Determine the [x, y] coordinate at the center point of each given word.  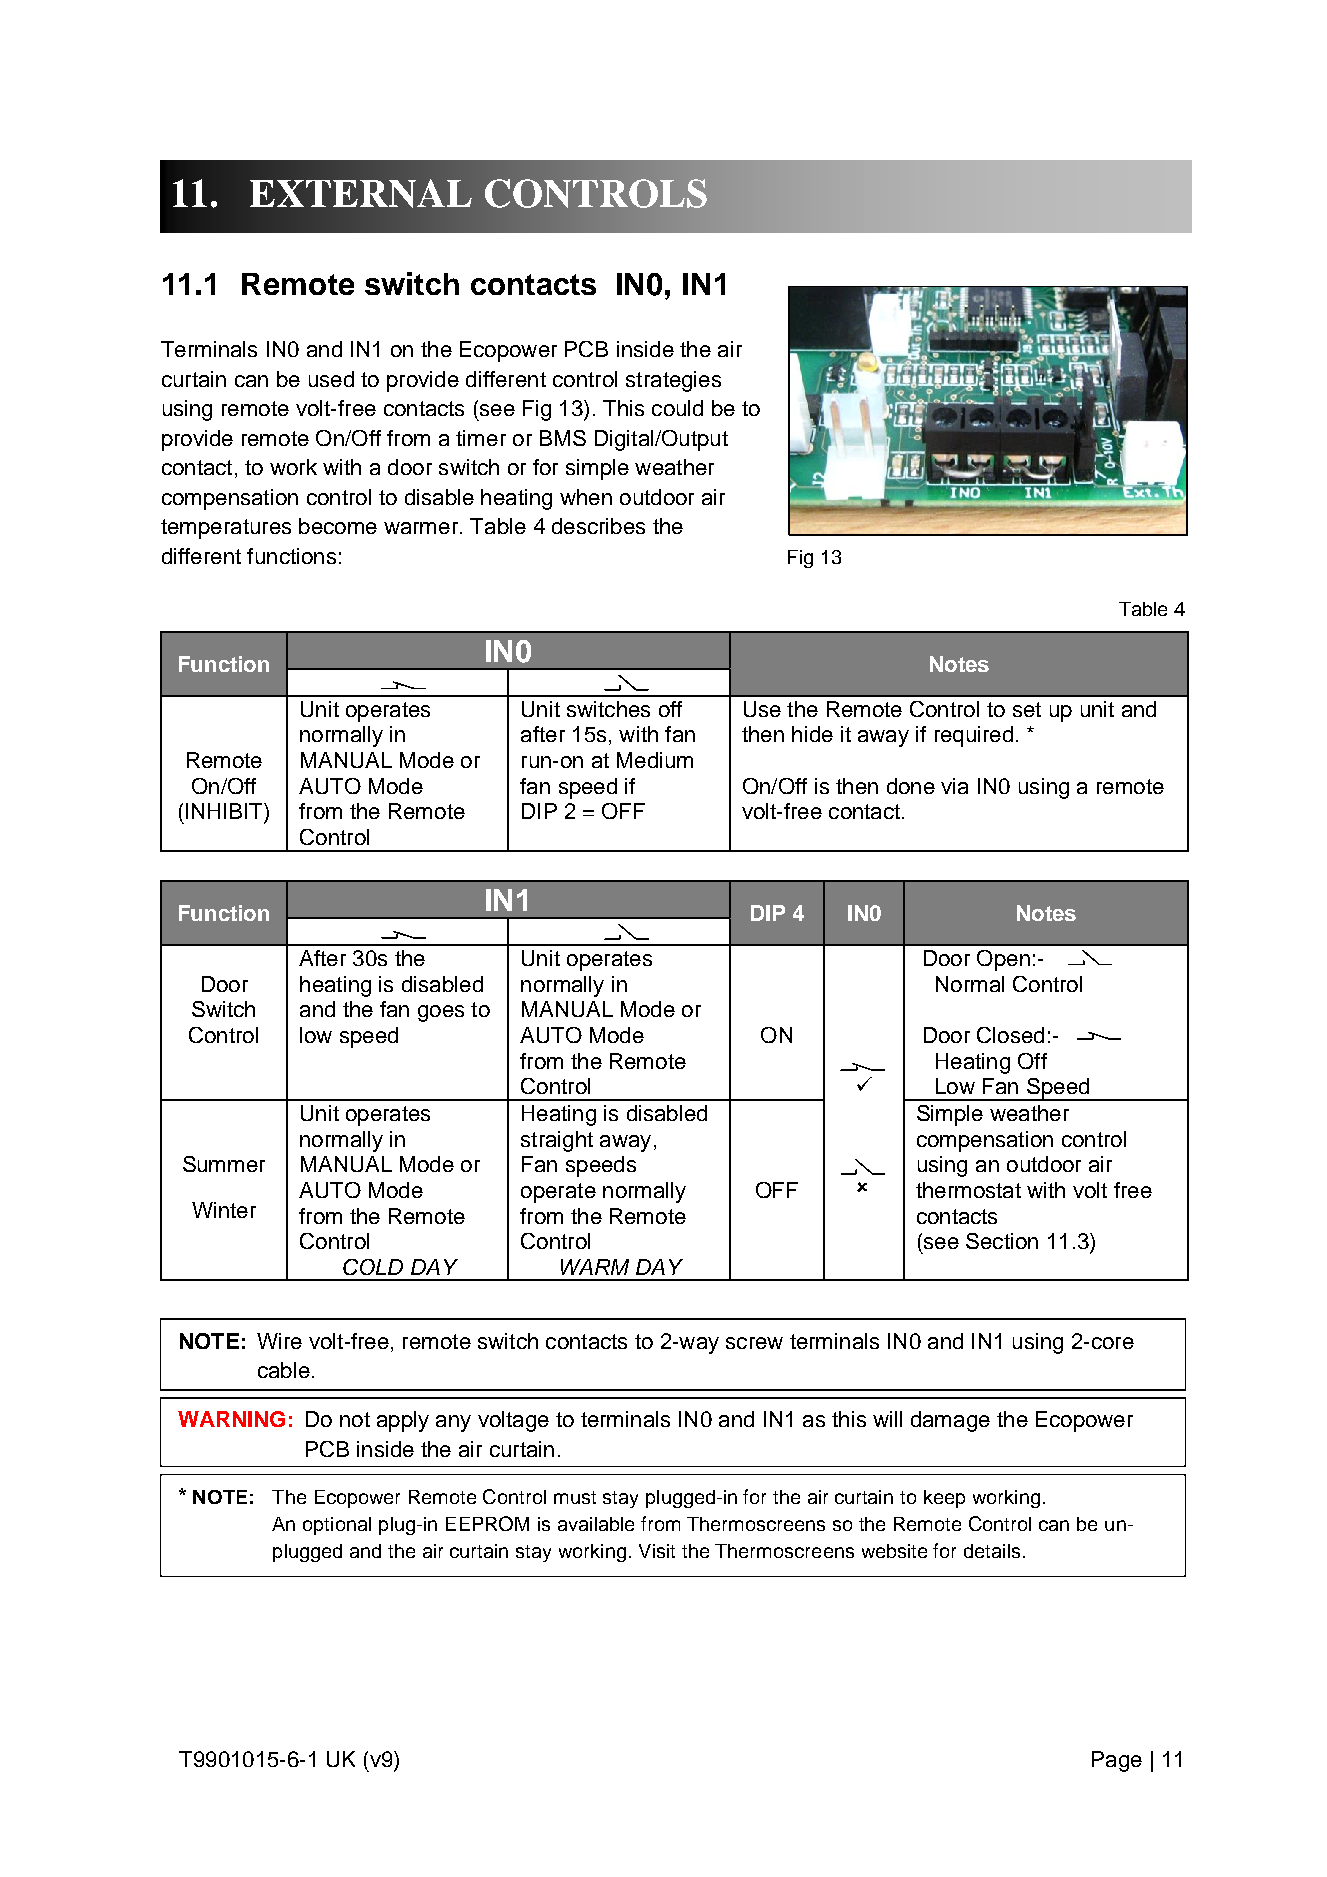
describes [598, 526]
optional [337, 1526]
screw [754, 1343]
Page [1117, 1761]
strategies [673, 381]
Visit [657, 1551]
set [1027, 709]
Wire [279, 1341]
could [677, 408]
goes [441, 1013]
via [954, 786]
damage [950, 1421]
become [338, 526]
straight [557, 1141]
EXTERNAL [361, 193]
